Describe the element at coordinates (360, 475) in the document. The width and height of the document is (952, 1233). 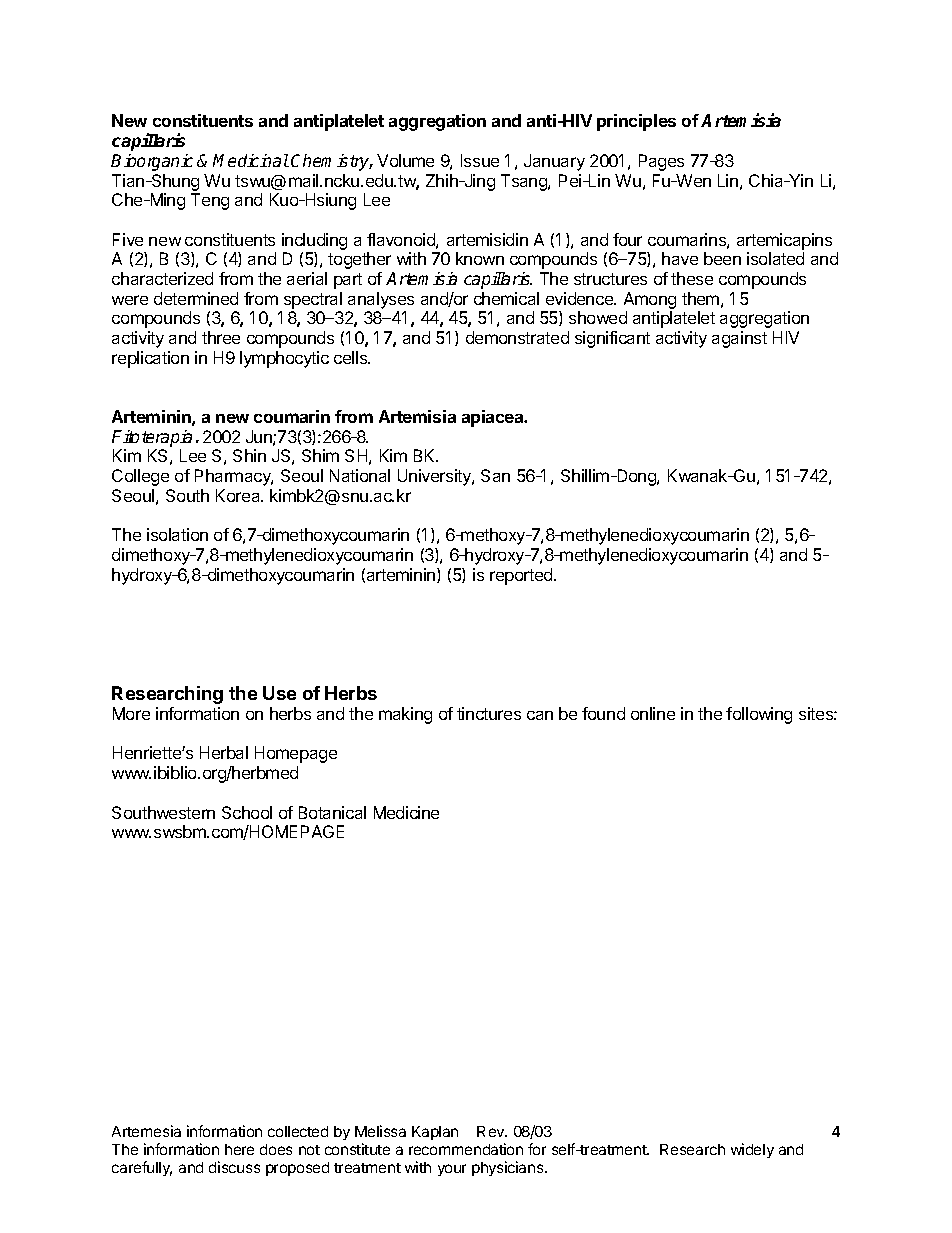
I see `National` at that location.
